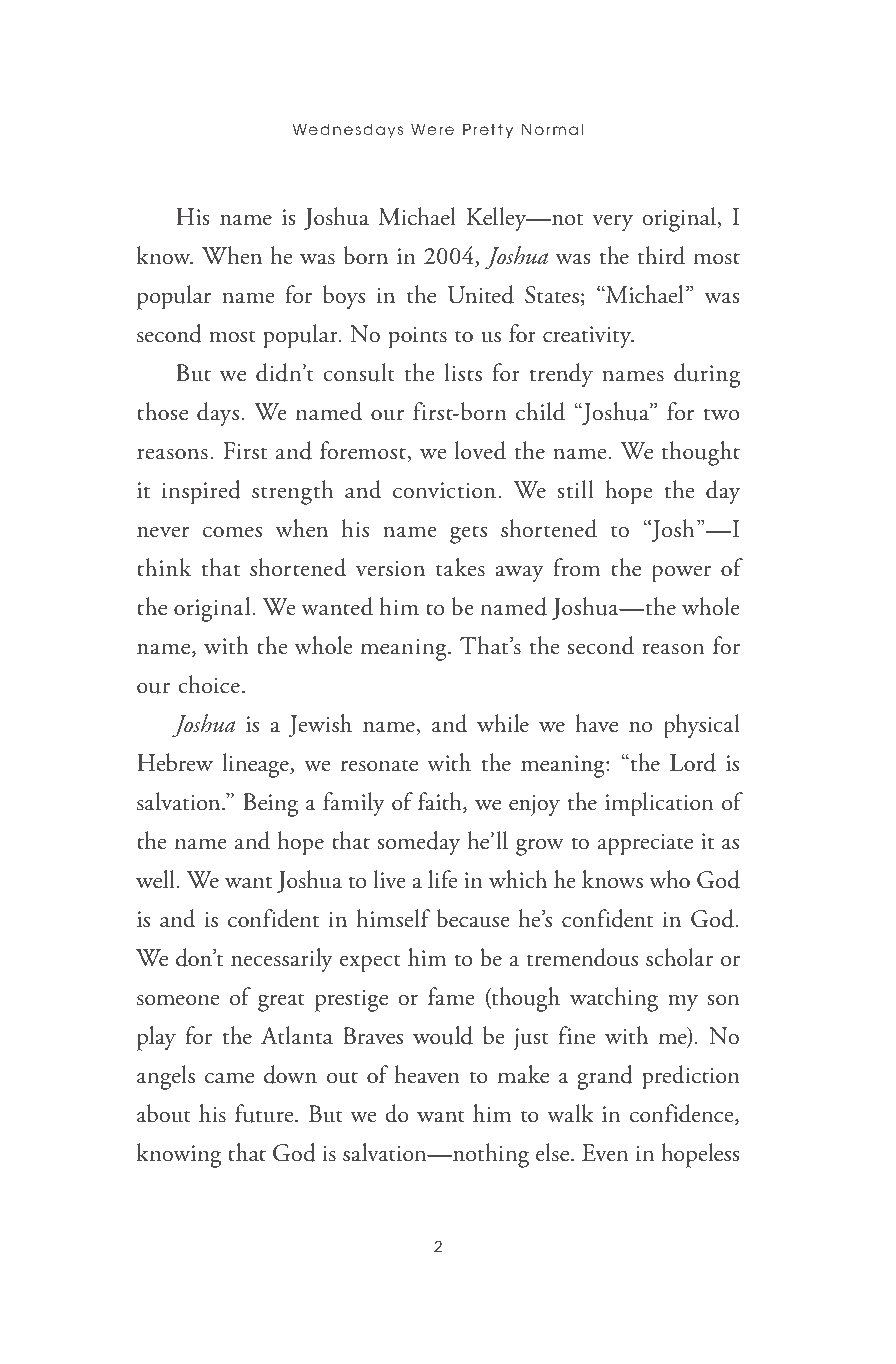 This screenshot has width=896, height=1364. Describe the element at coordinates (201, 492) in the screenshot. I see `inspired` at that location.
